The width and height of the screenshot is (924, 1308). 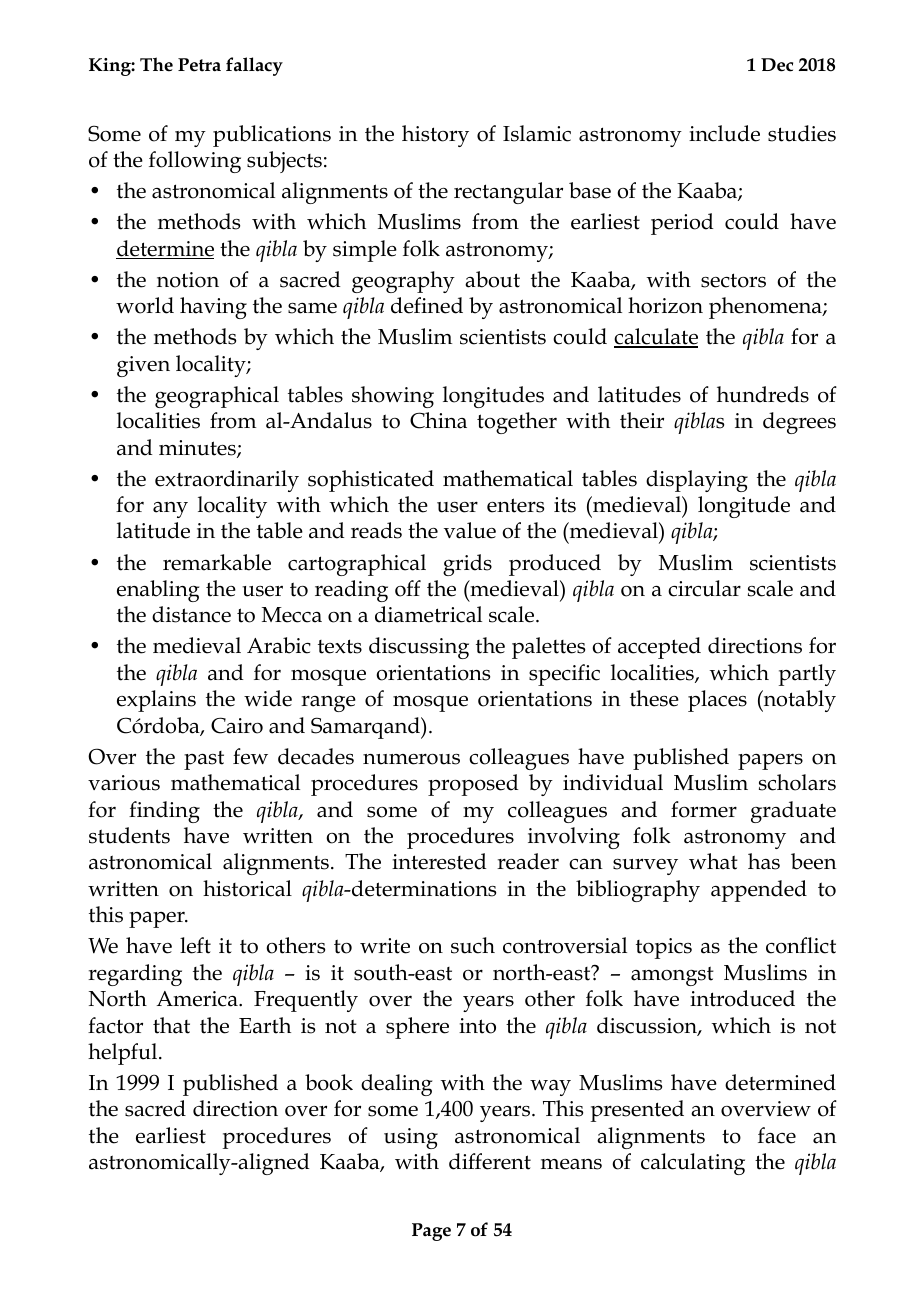 I want to click on defined, so click(x=427, y=305).
